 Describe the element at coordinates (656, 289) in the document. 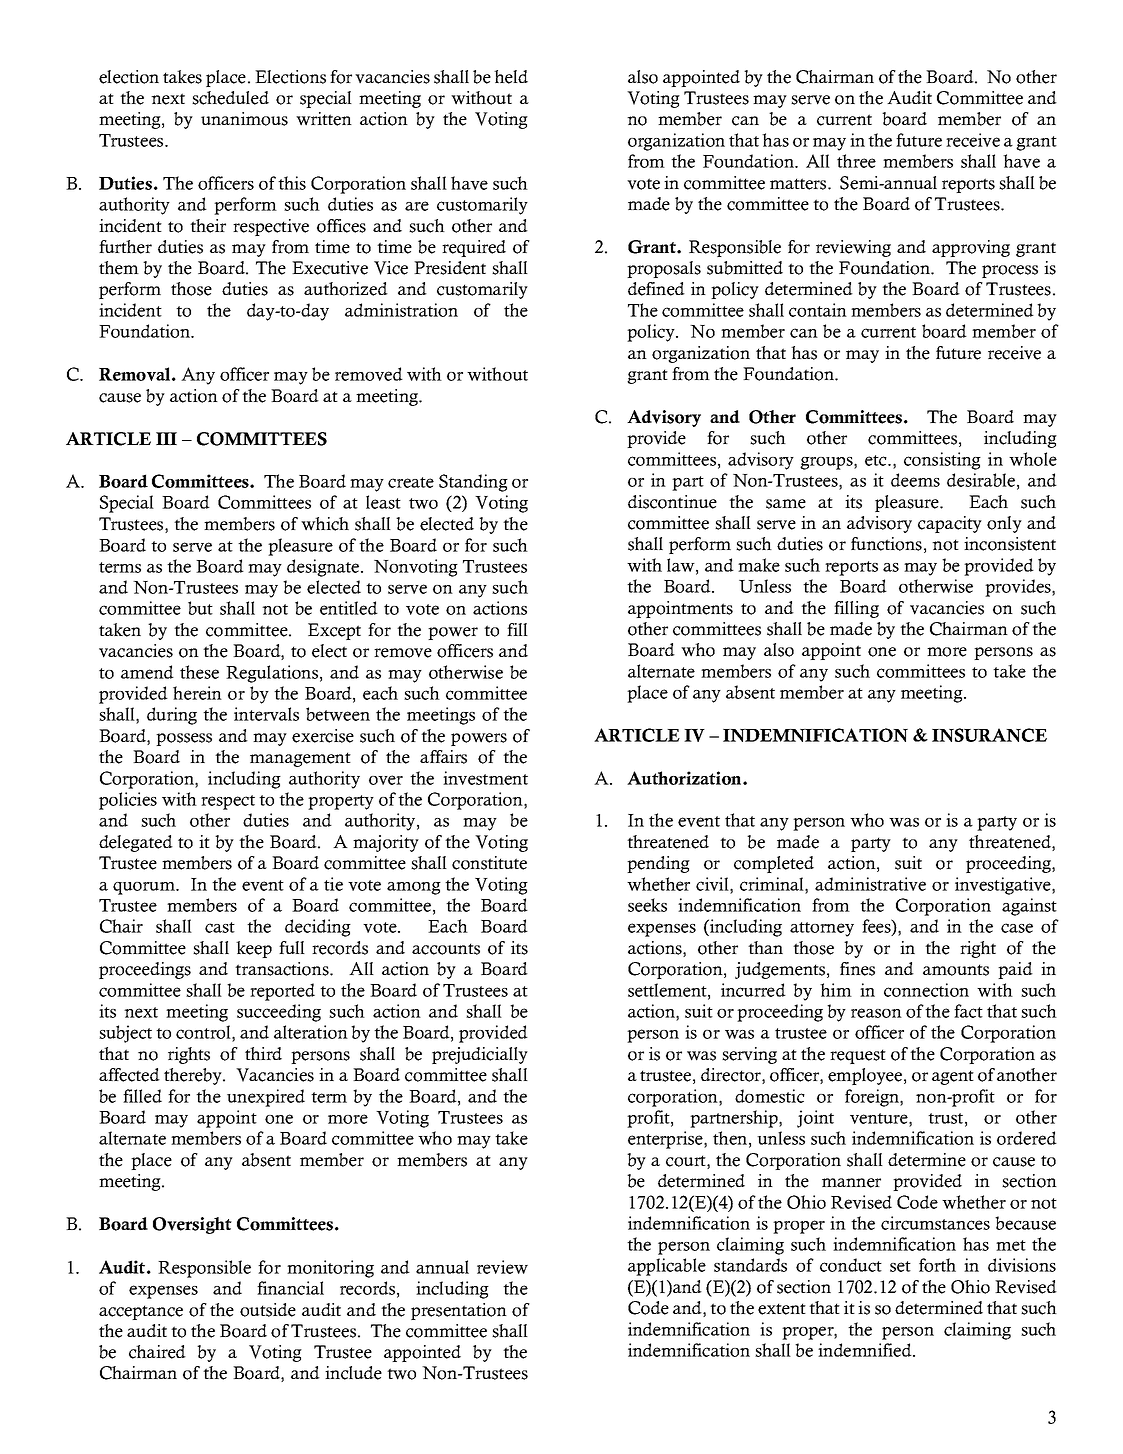

I see `defined` at that location.
